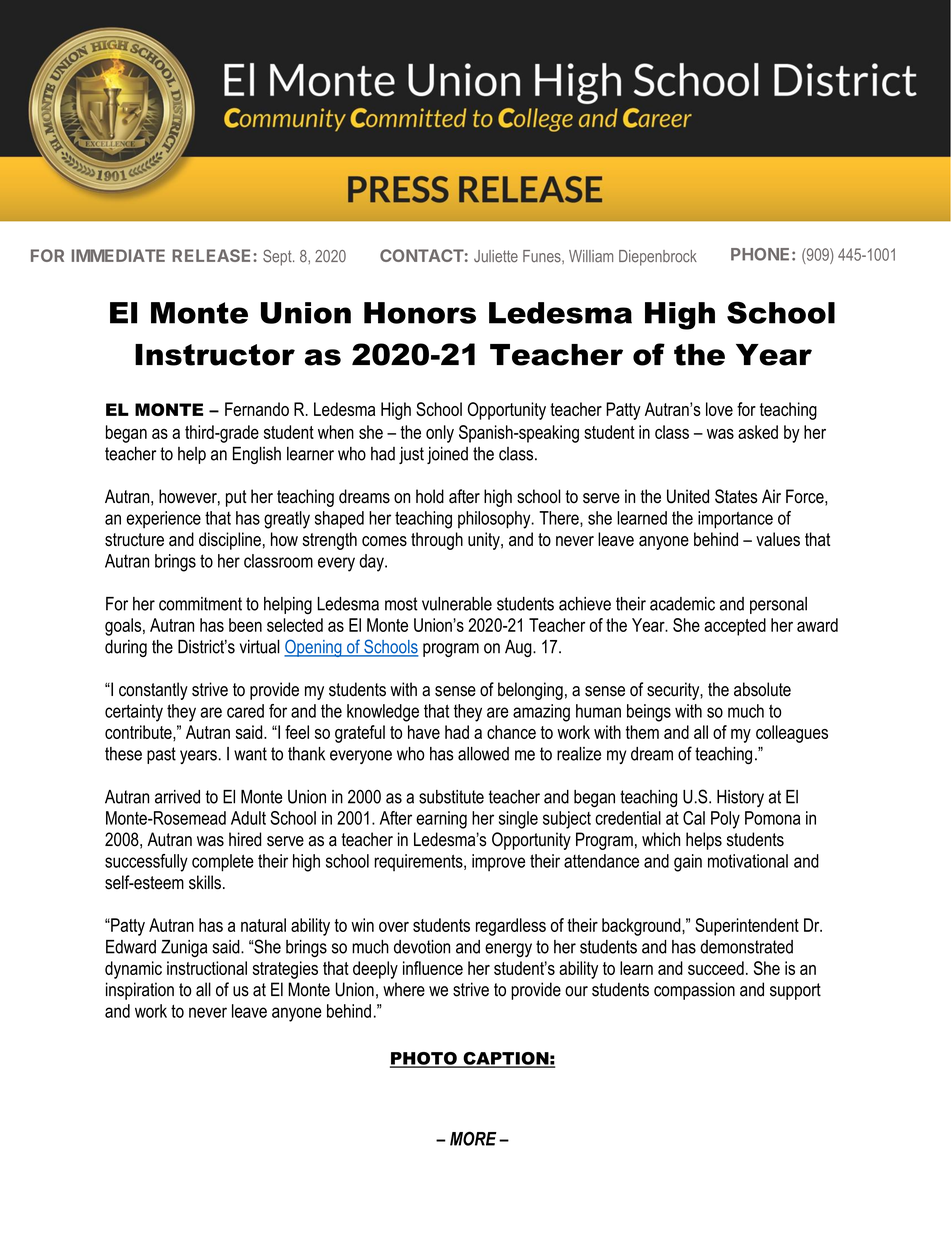 This page has width=952, height=1233. What do you see at coordinates (205, 882) in the page?
I see `skills` at bounding box center [205, 882].
